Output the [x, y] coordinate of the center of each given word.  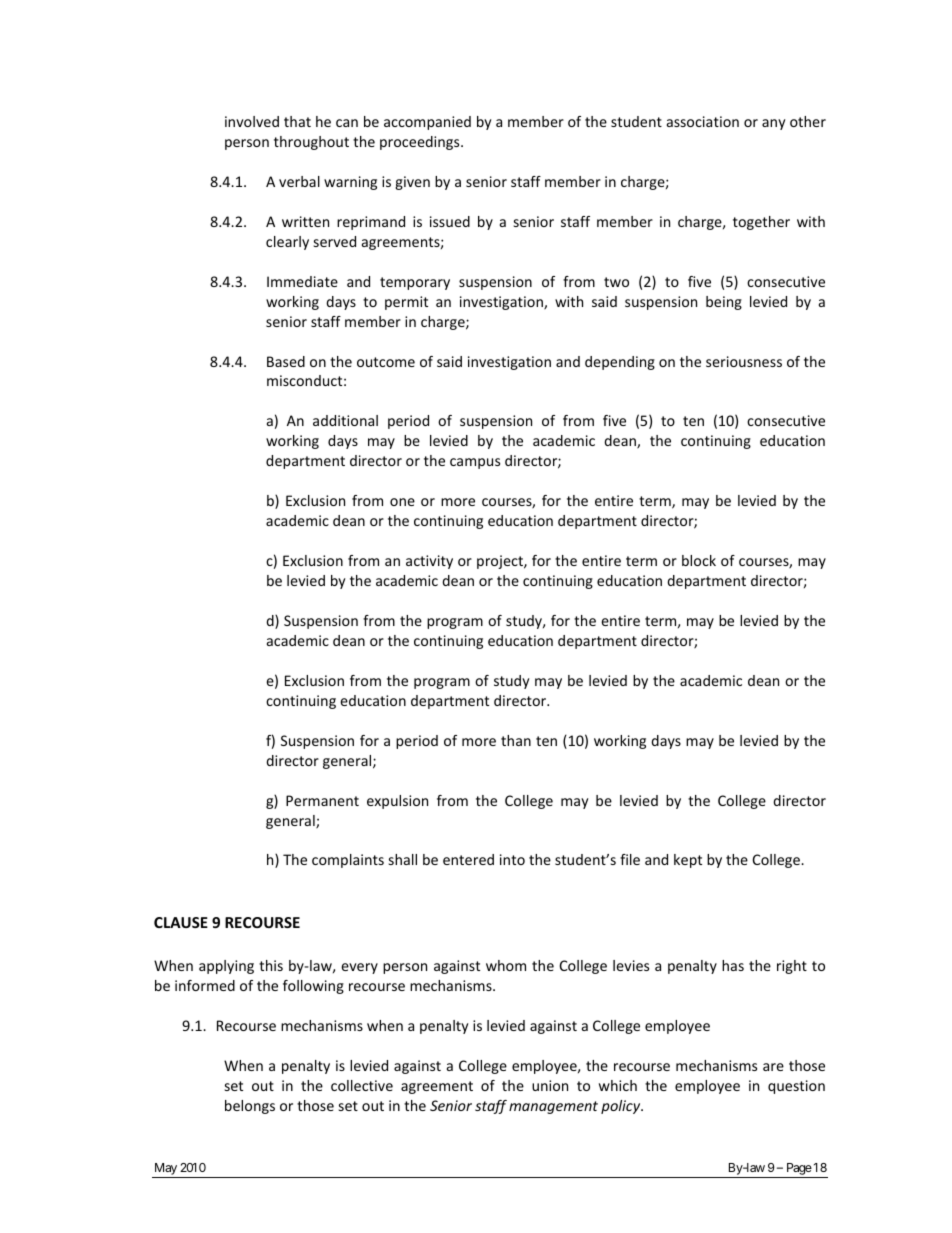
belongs [250, 1107]
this [271, 965]
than [516, 740]
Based [286, 361]
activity [429, 562]
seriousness [744, 361]
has [733, 965]
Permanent [322, 800]
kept [688, 861]
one [402, 502]
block [699, 560]
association [703, 121]
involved [252, 121]
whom [506, 965]
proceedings [421, 143]
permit [406, 303]
